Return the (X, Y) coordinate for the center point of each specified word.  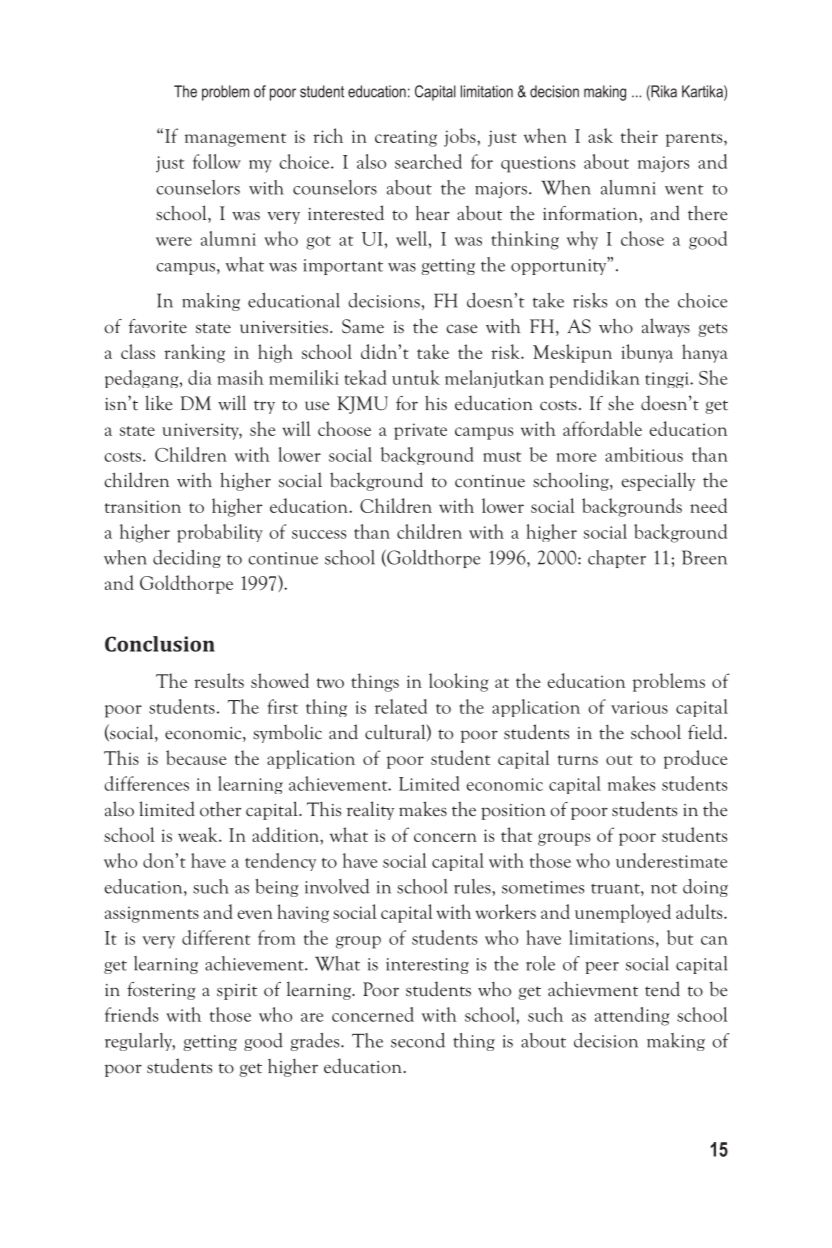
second (418, 1040)
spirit (237, 992)
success (319, 534)
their (639, 135)
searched (428, 161)
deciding (187, 559)
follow (217, 161)
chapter (617, 559)
